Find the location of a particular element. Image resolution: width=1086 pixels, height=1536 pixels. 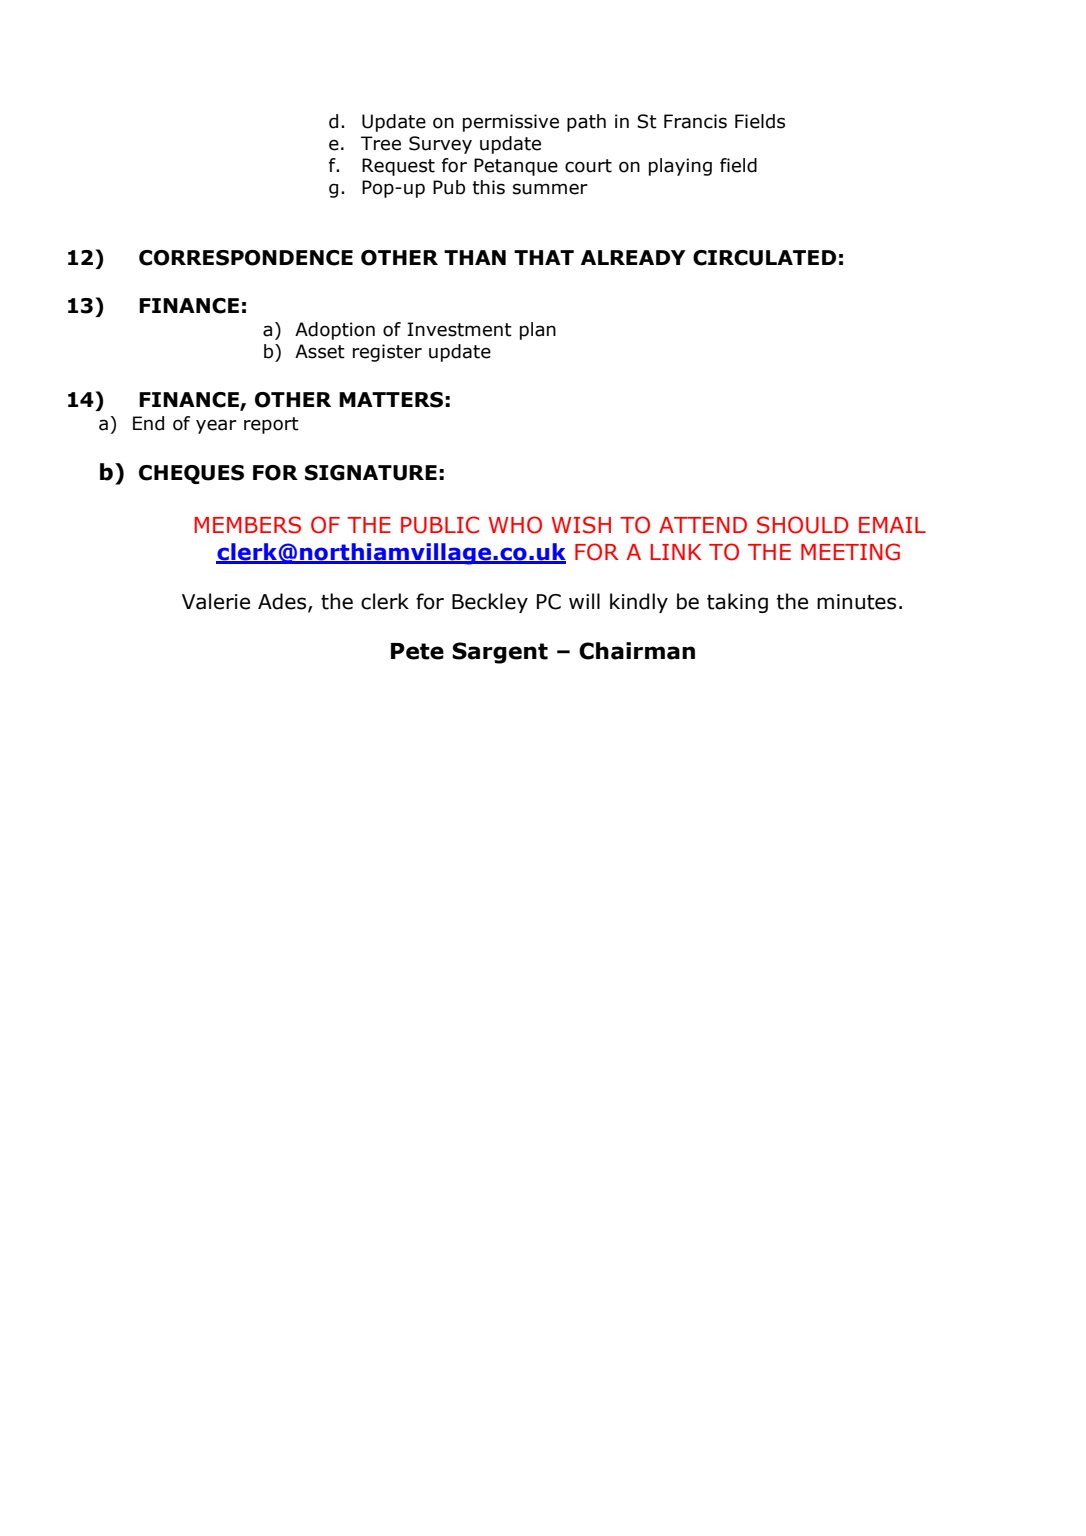

Ades is located at coordinates (283, 602).
